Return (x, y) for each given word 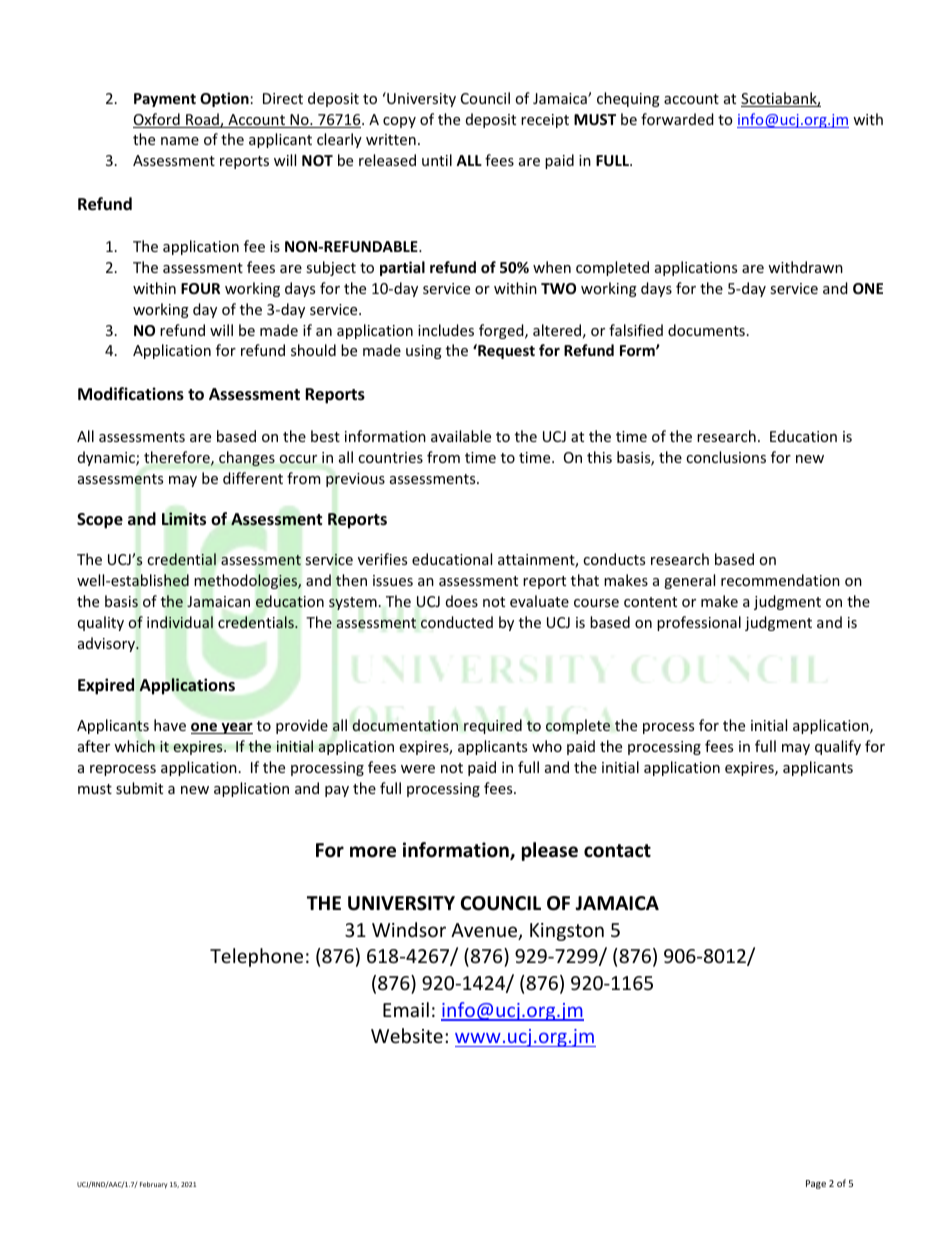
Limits (184, 518)
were (418, 769)
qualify (838, 747)
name (180, 141)
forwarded (677, 119)
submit (139, 788)
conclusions (726, 457)
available (461, 436)
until (437, 160)
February (154, 1185)
